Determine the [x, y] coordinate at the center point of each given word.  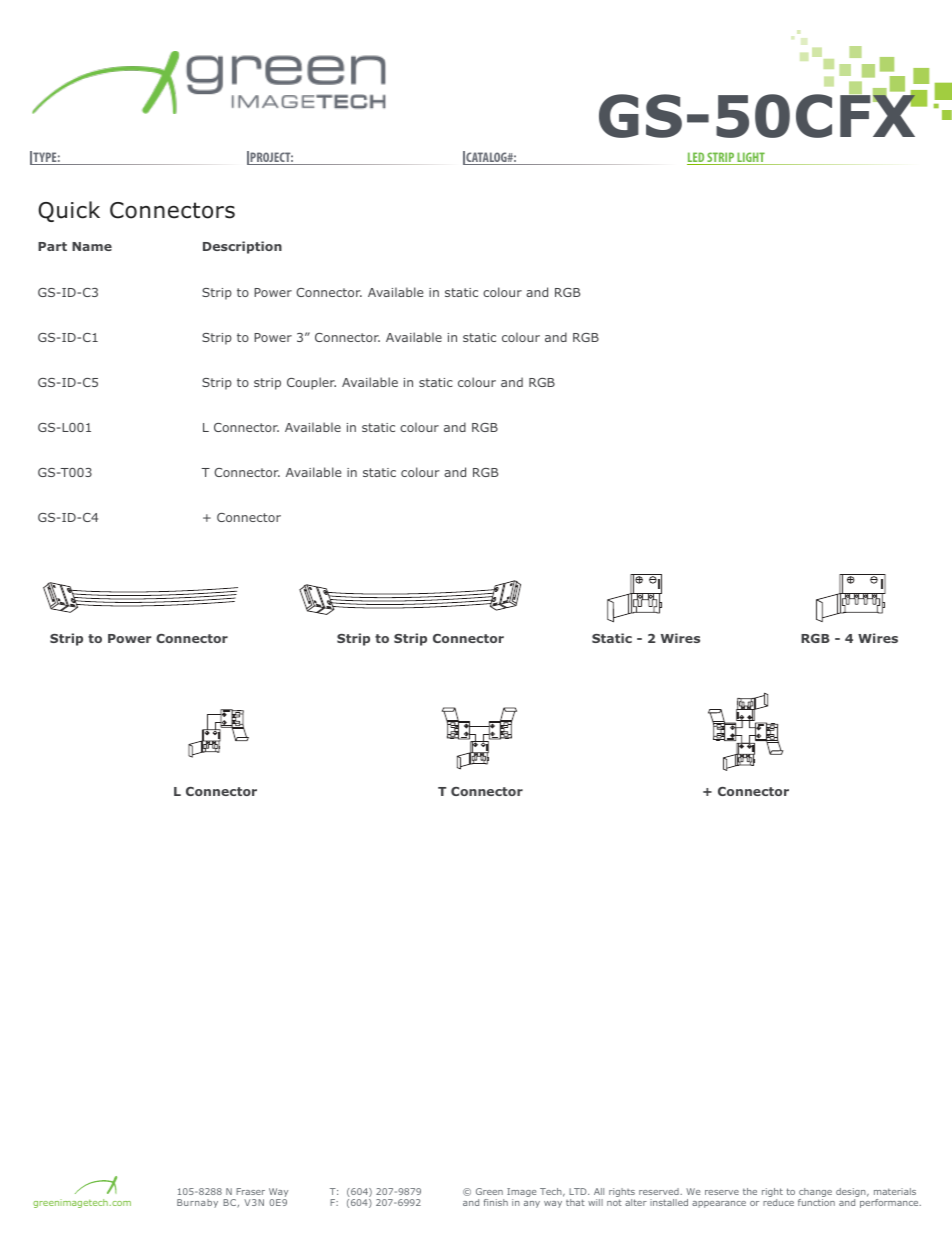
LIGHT [751, 158]
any [532, 1204]
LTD [579, 1191]
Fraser [250, 1191]
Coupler [311, 383]
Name [92, 246]
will [595, 1202]
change [815, 1194]
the [750, 1191]
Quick [69, 211]
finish [496, 1202]
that [575, 1202]
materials [895, 1191]
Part [52, 246]
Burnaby [197, 1203]
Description [242, 247]
